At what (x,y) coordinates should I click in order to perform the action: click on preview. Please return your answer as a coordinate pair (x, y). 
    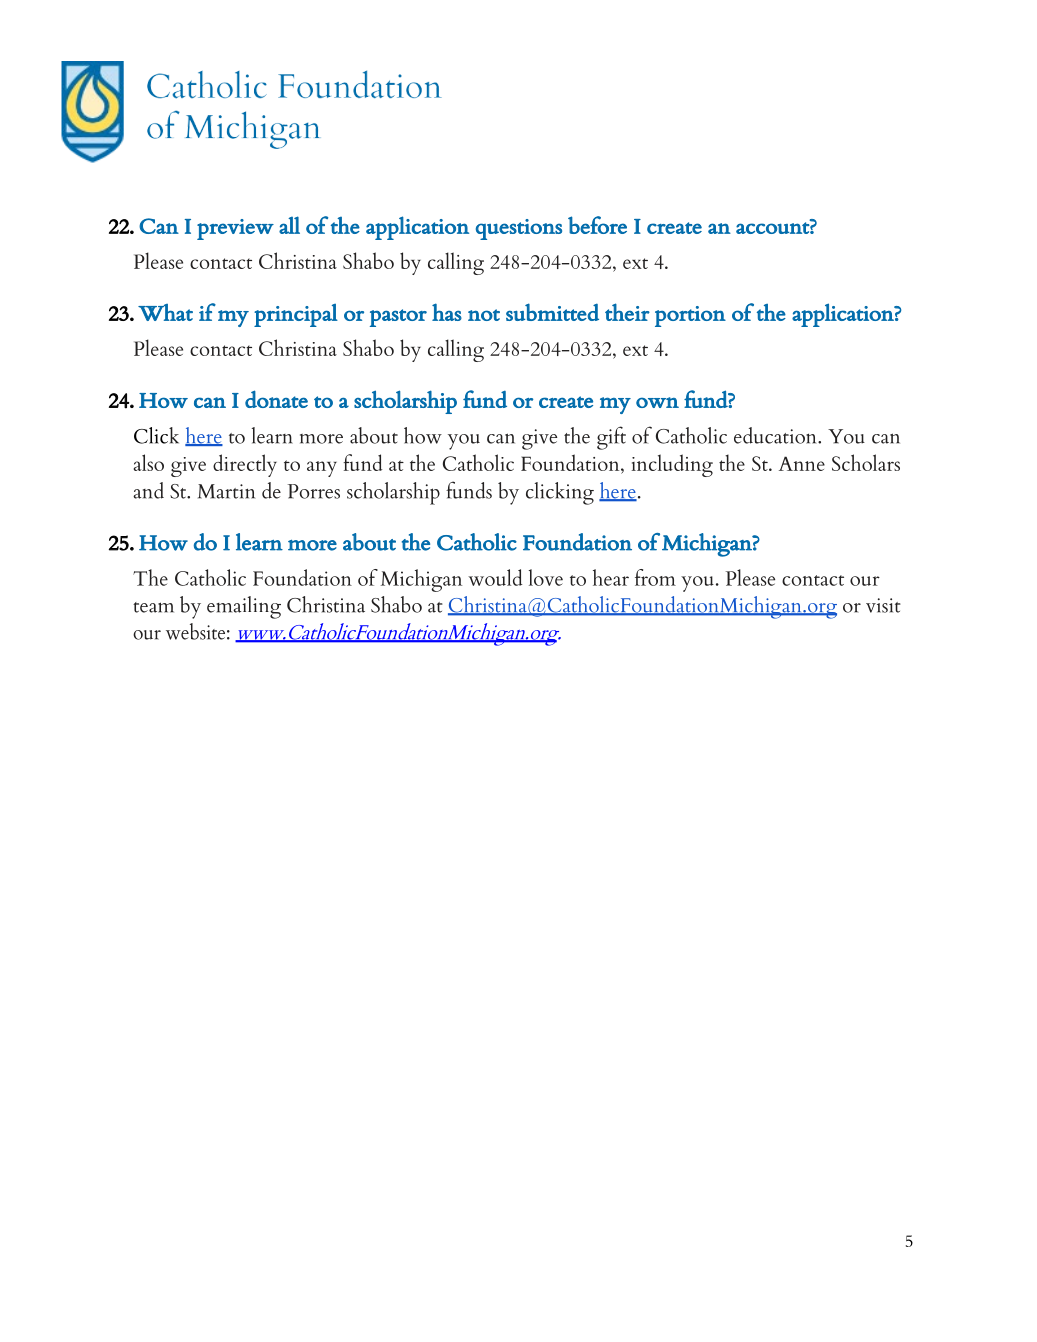
    Looking at the image, I should click on (235, 229).
